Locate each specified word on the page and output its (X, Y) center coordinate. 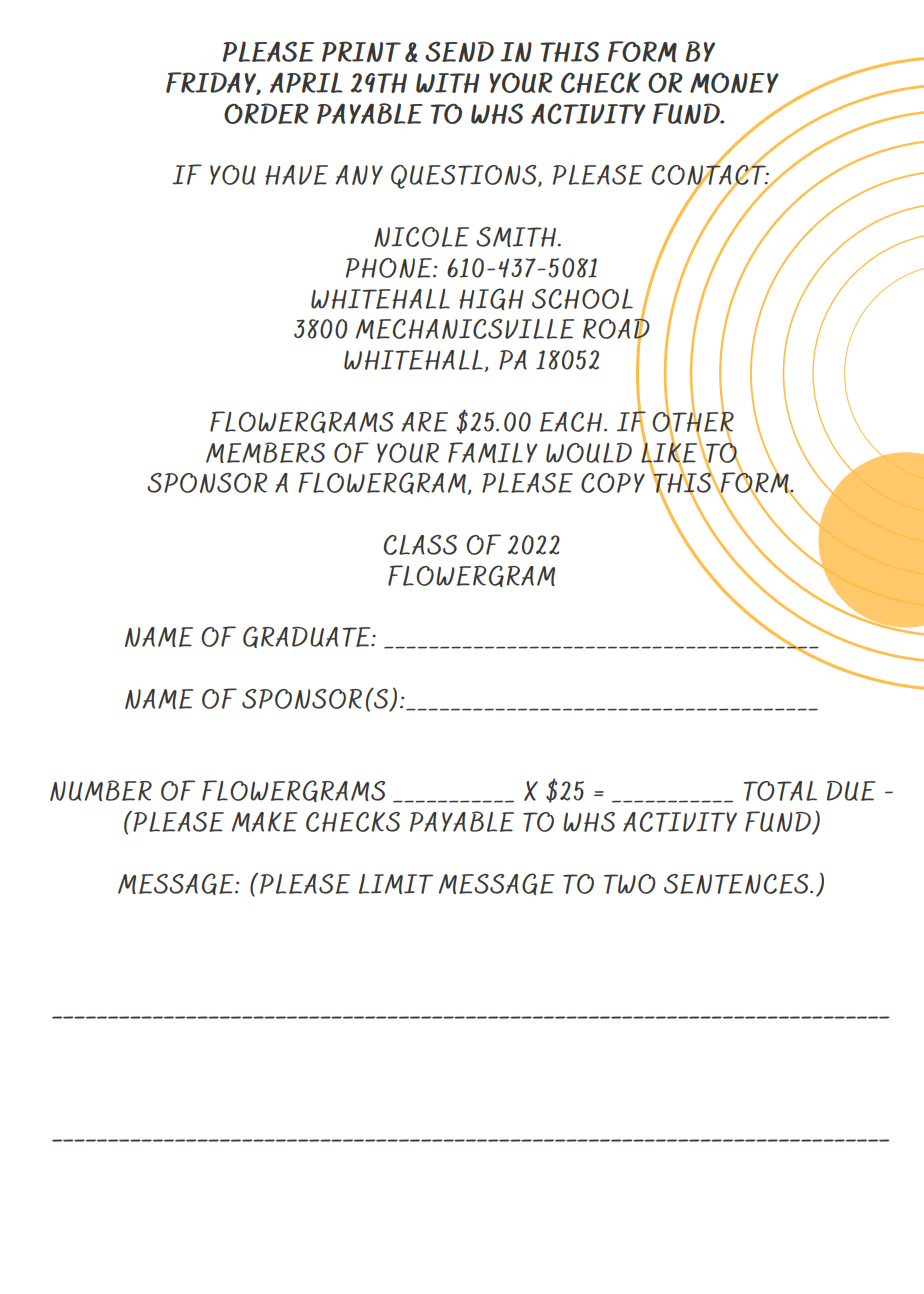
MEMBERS (265, 452)
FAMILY (492, 452)
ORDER (266, 113)
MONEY (734, 83)
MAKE (264, 821)
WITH (448, 83)
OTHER (693, 421)
